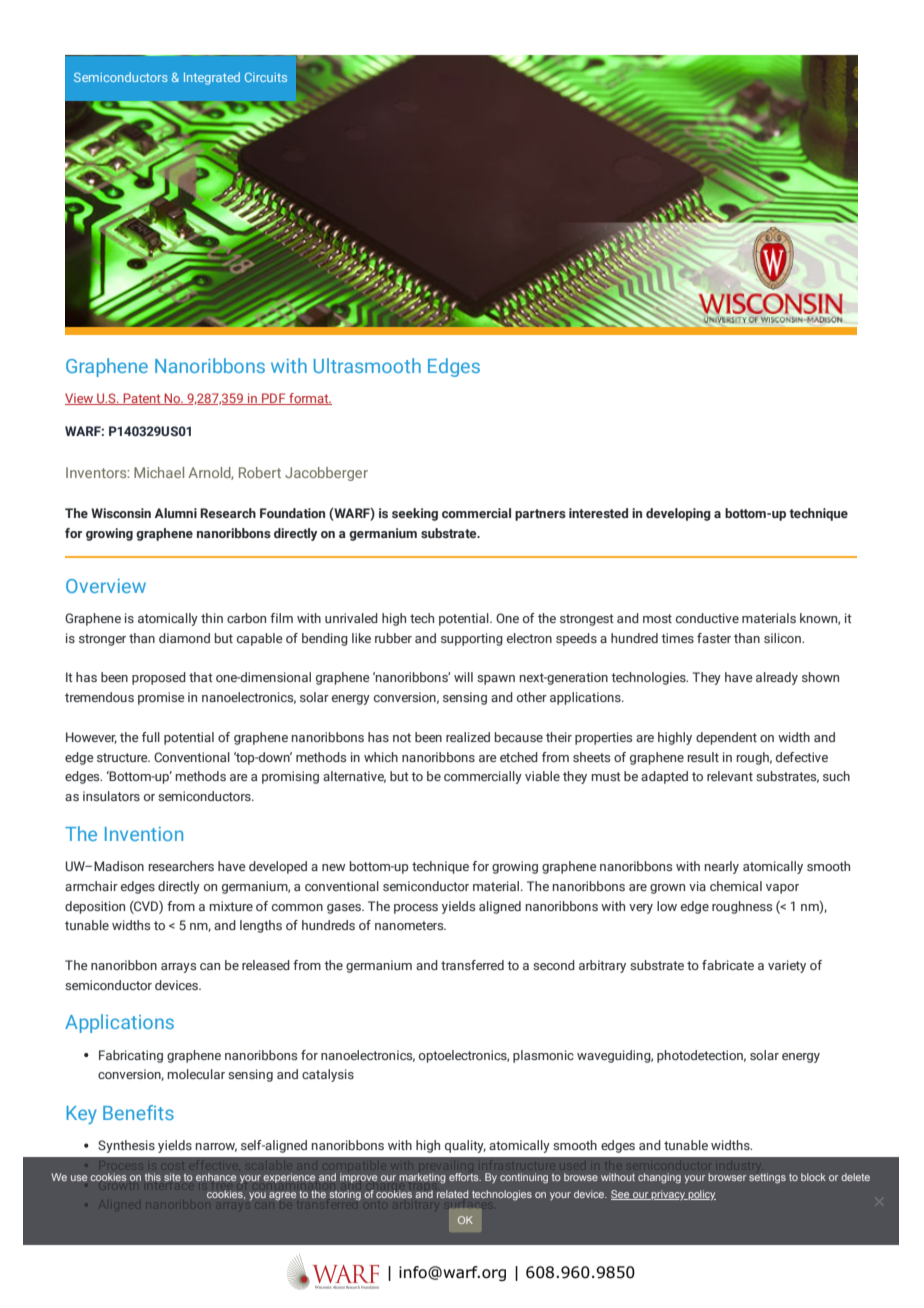 This screenshot has height=1308, width=924. Describe the element at coordinates (151, 737) in the screenshot. I see `full` at that location.
